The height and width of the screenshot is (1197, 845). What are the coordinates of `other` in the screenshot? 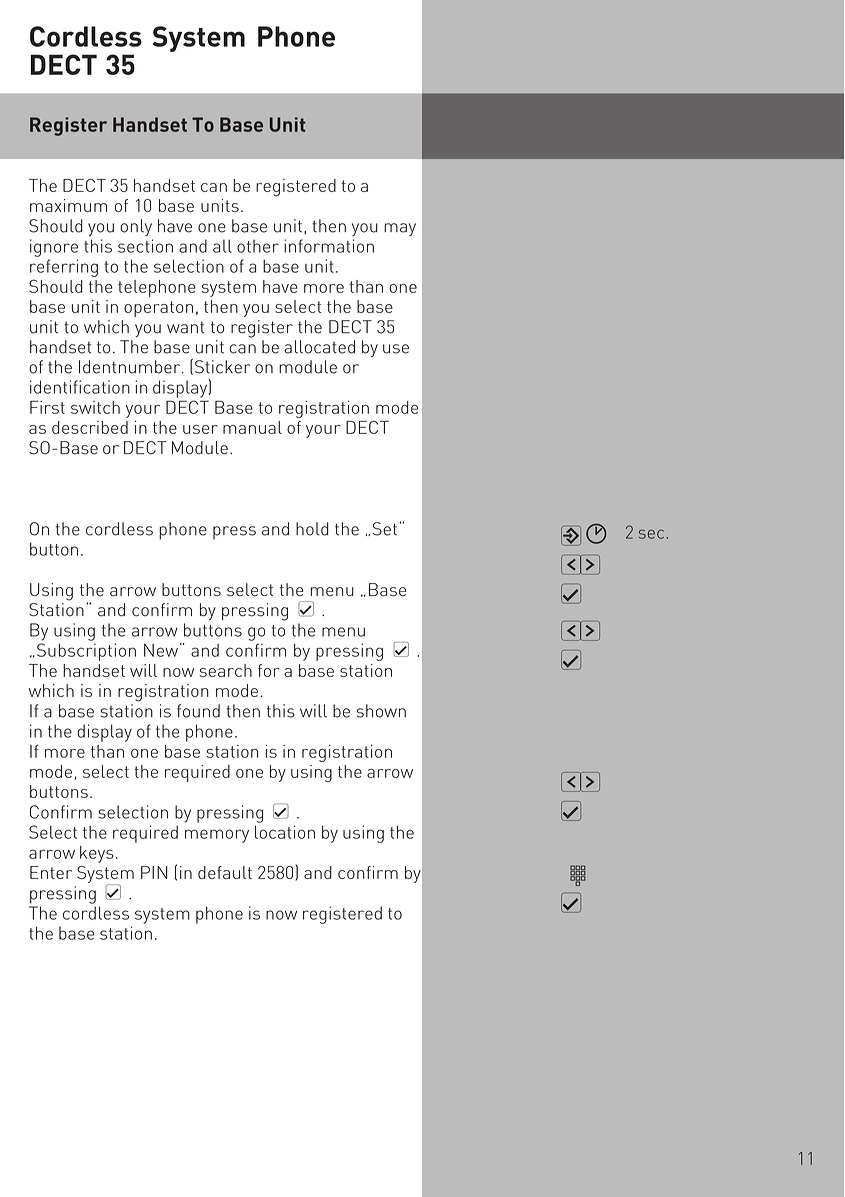 It's located at (258, 246).
